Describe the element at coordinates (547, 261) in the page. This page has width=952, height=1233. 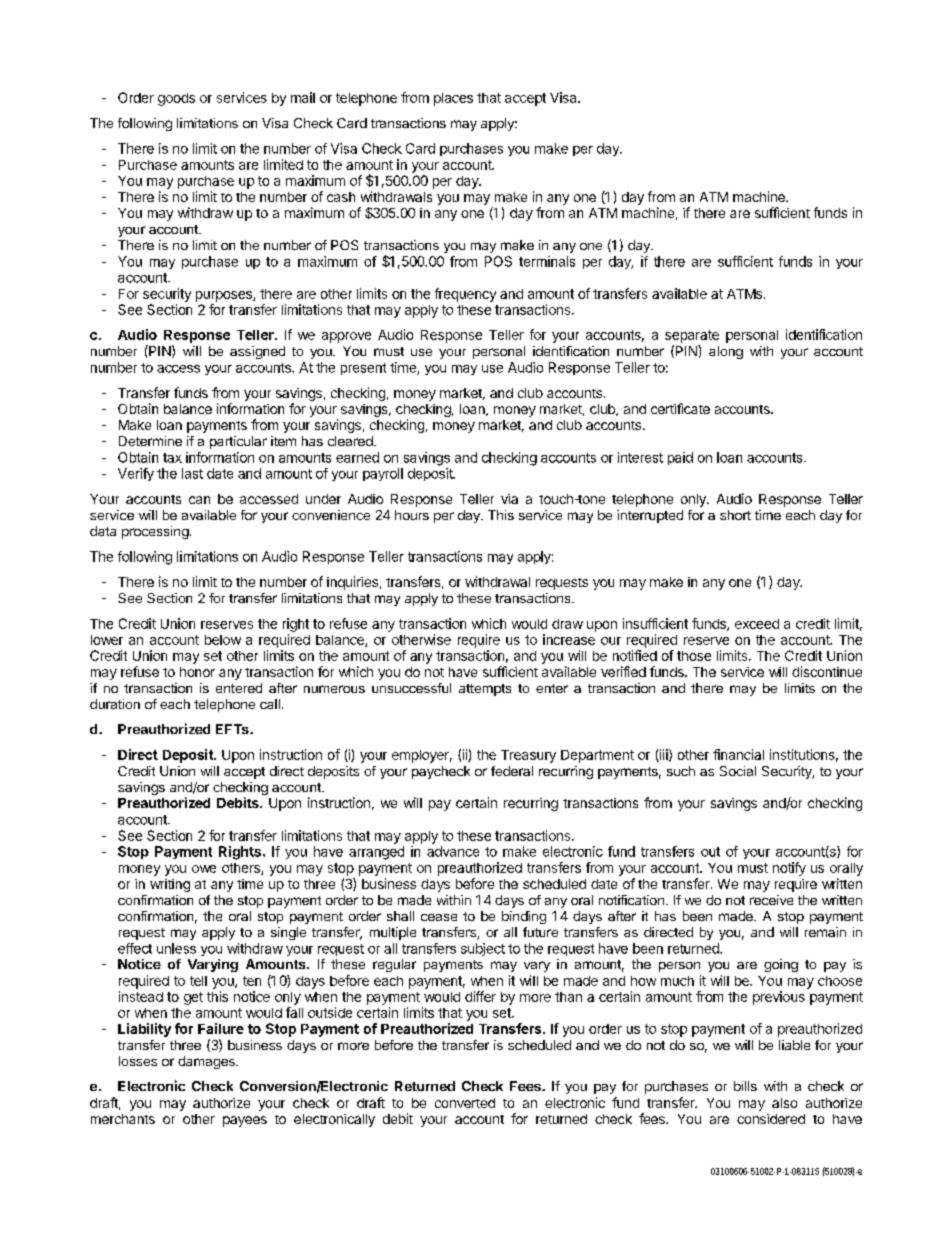
I see `terminals` at that location.
